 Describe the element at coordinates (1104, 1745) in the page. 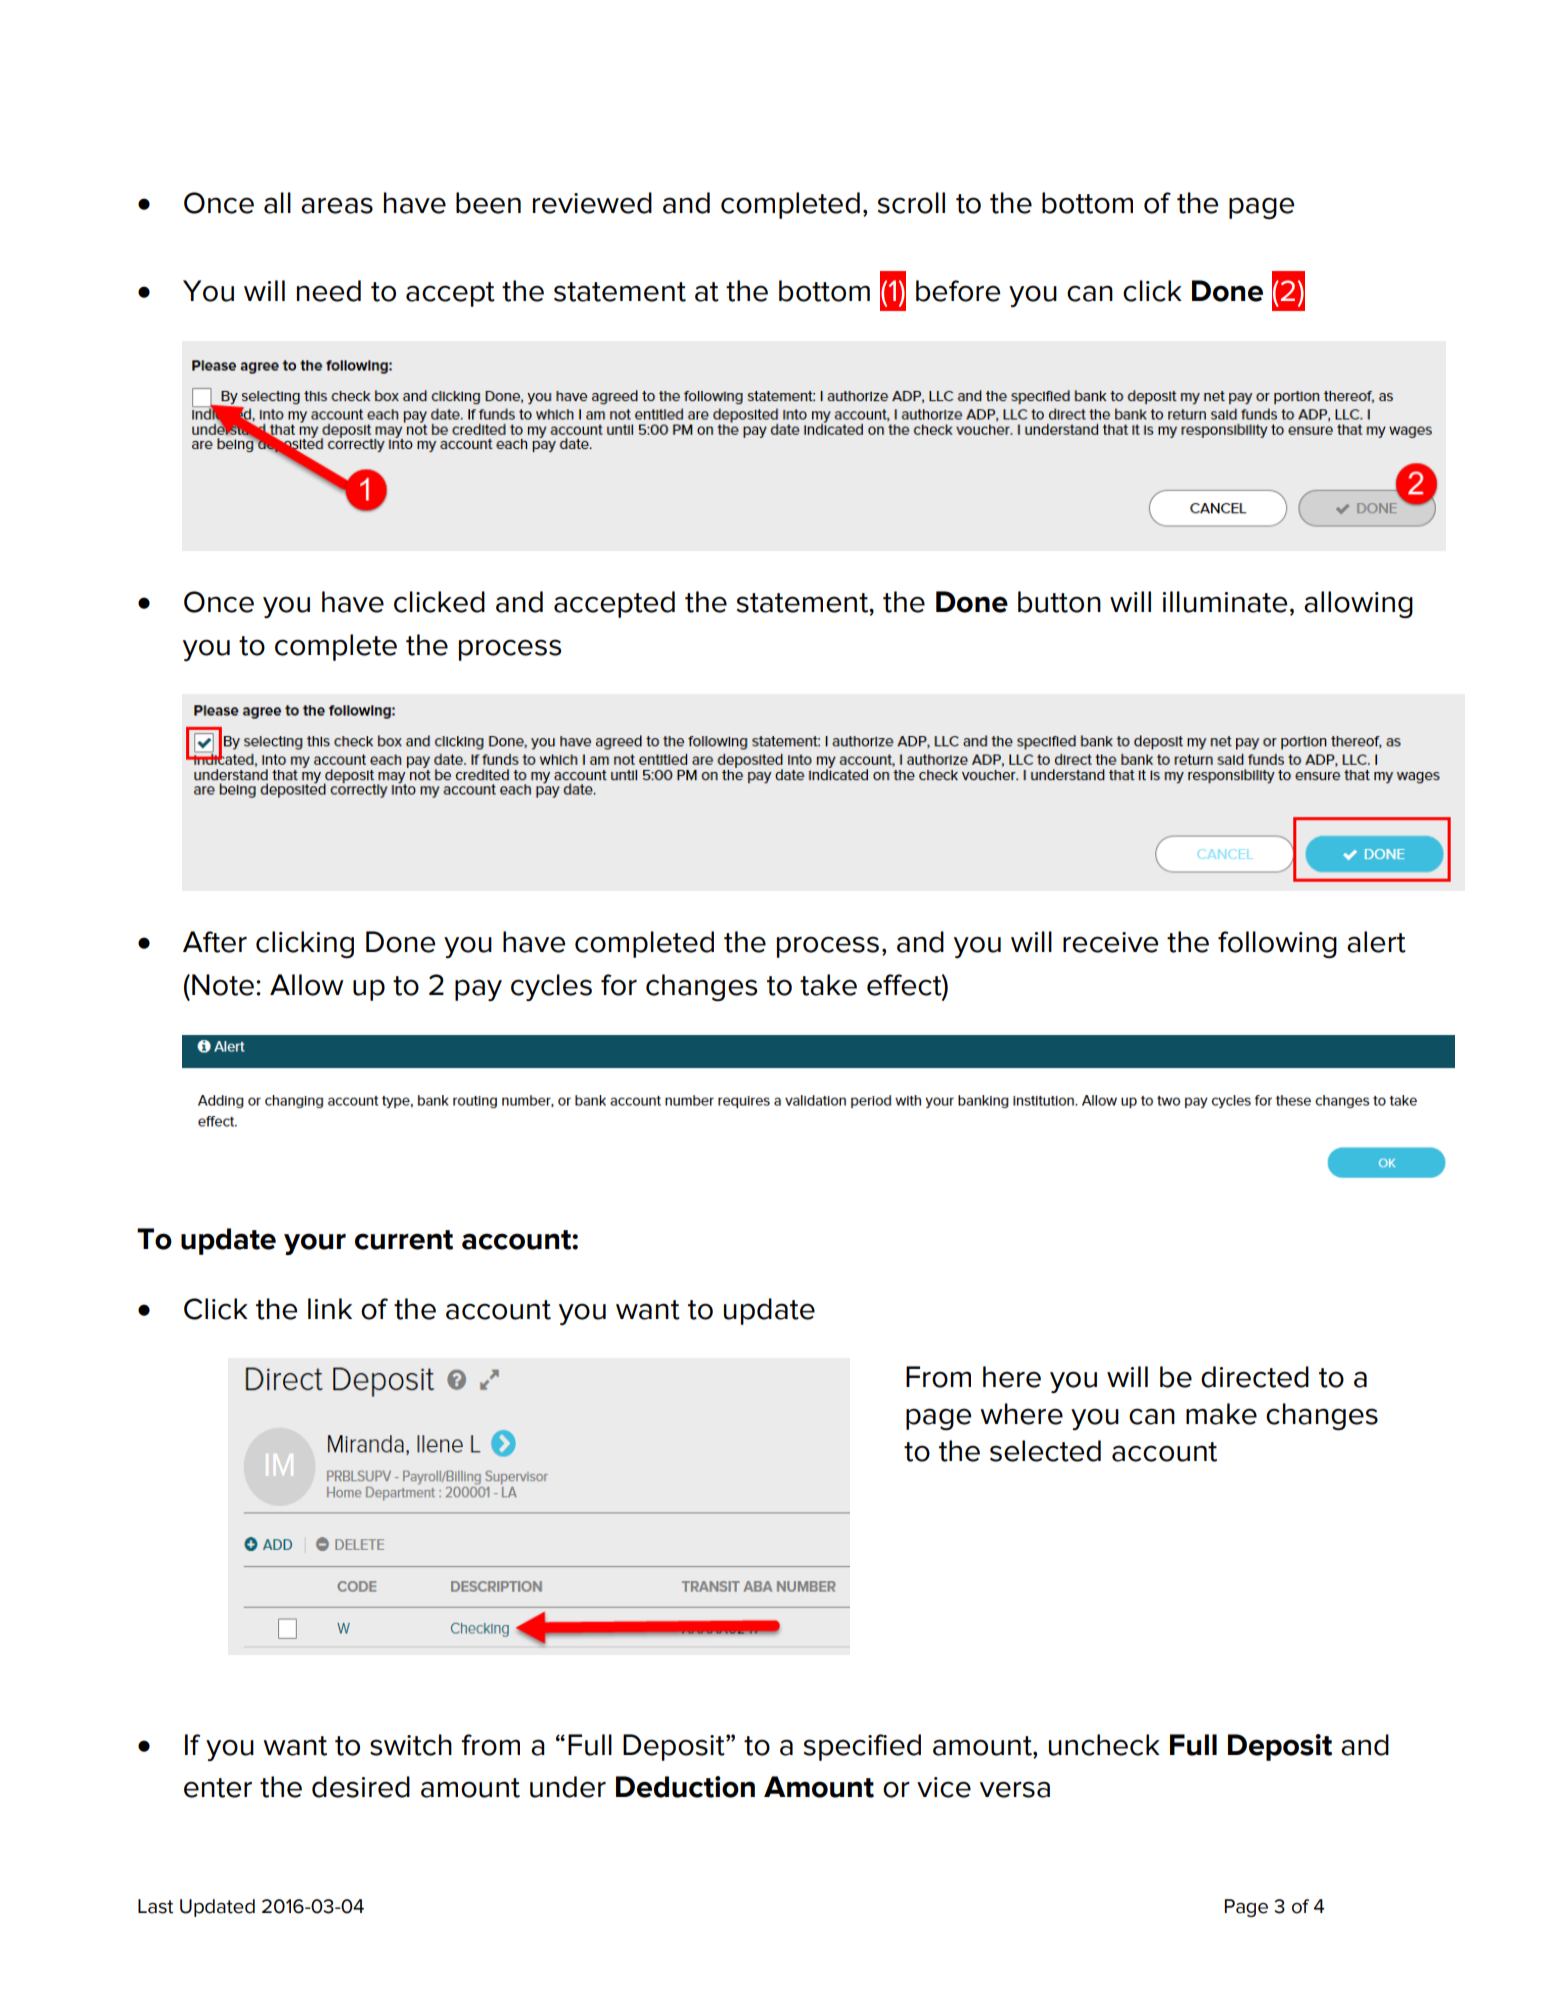

I see `uncheck` at that location.
